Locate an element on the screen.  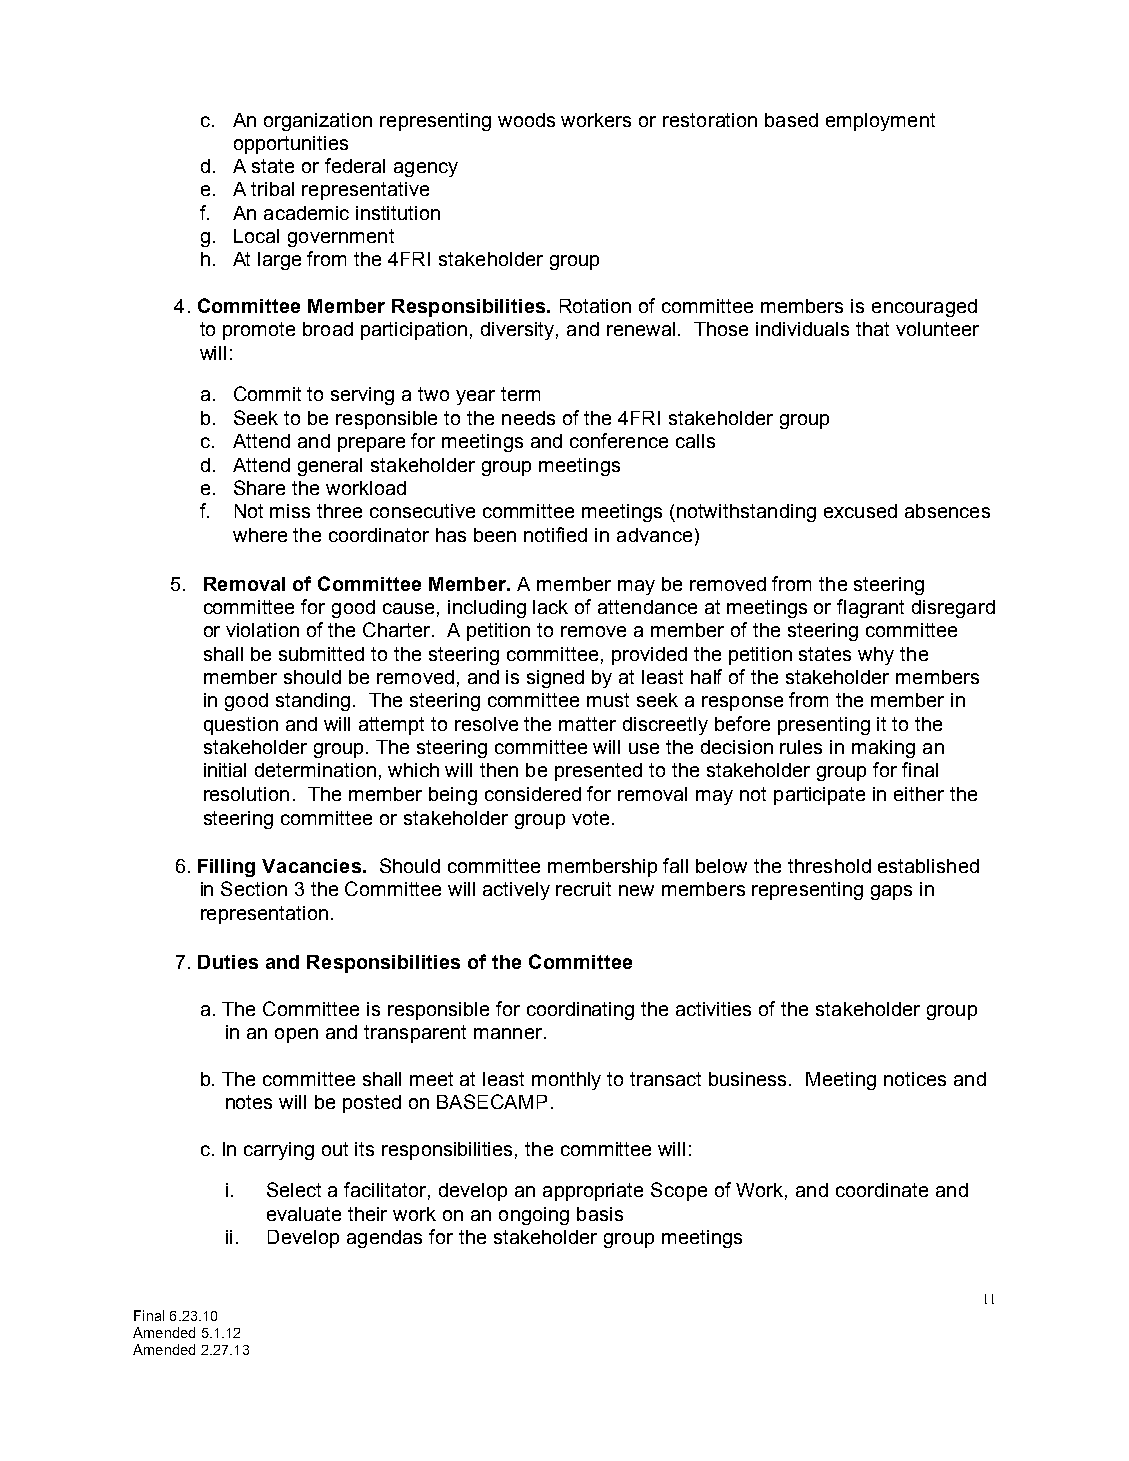
serving is located at coordinates (362, 396).
